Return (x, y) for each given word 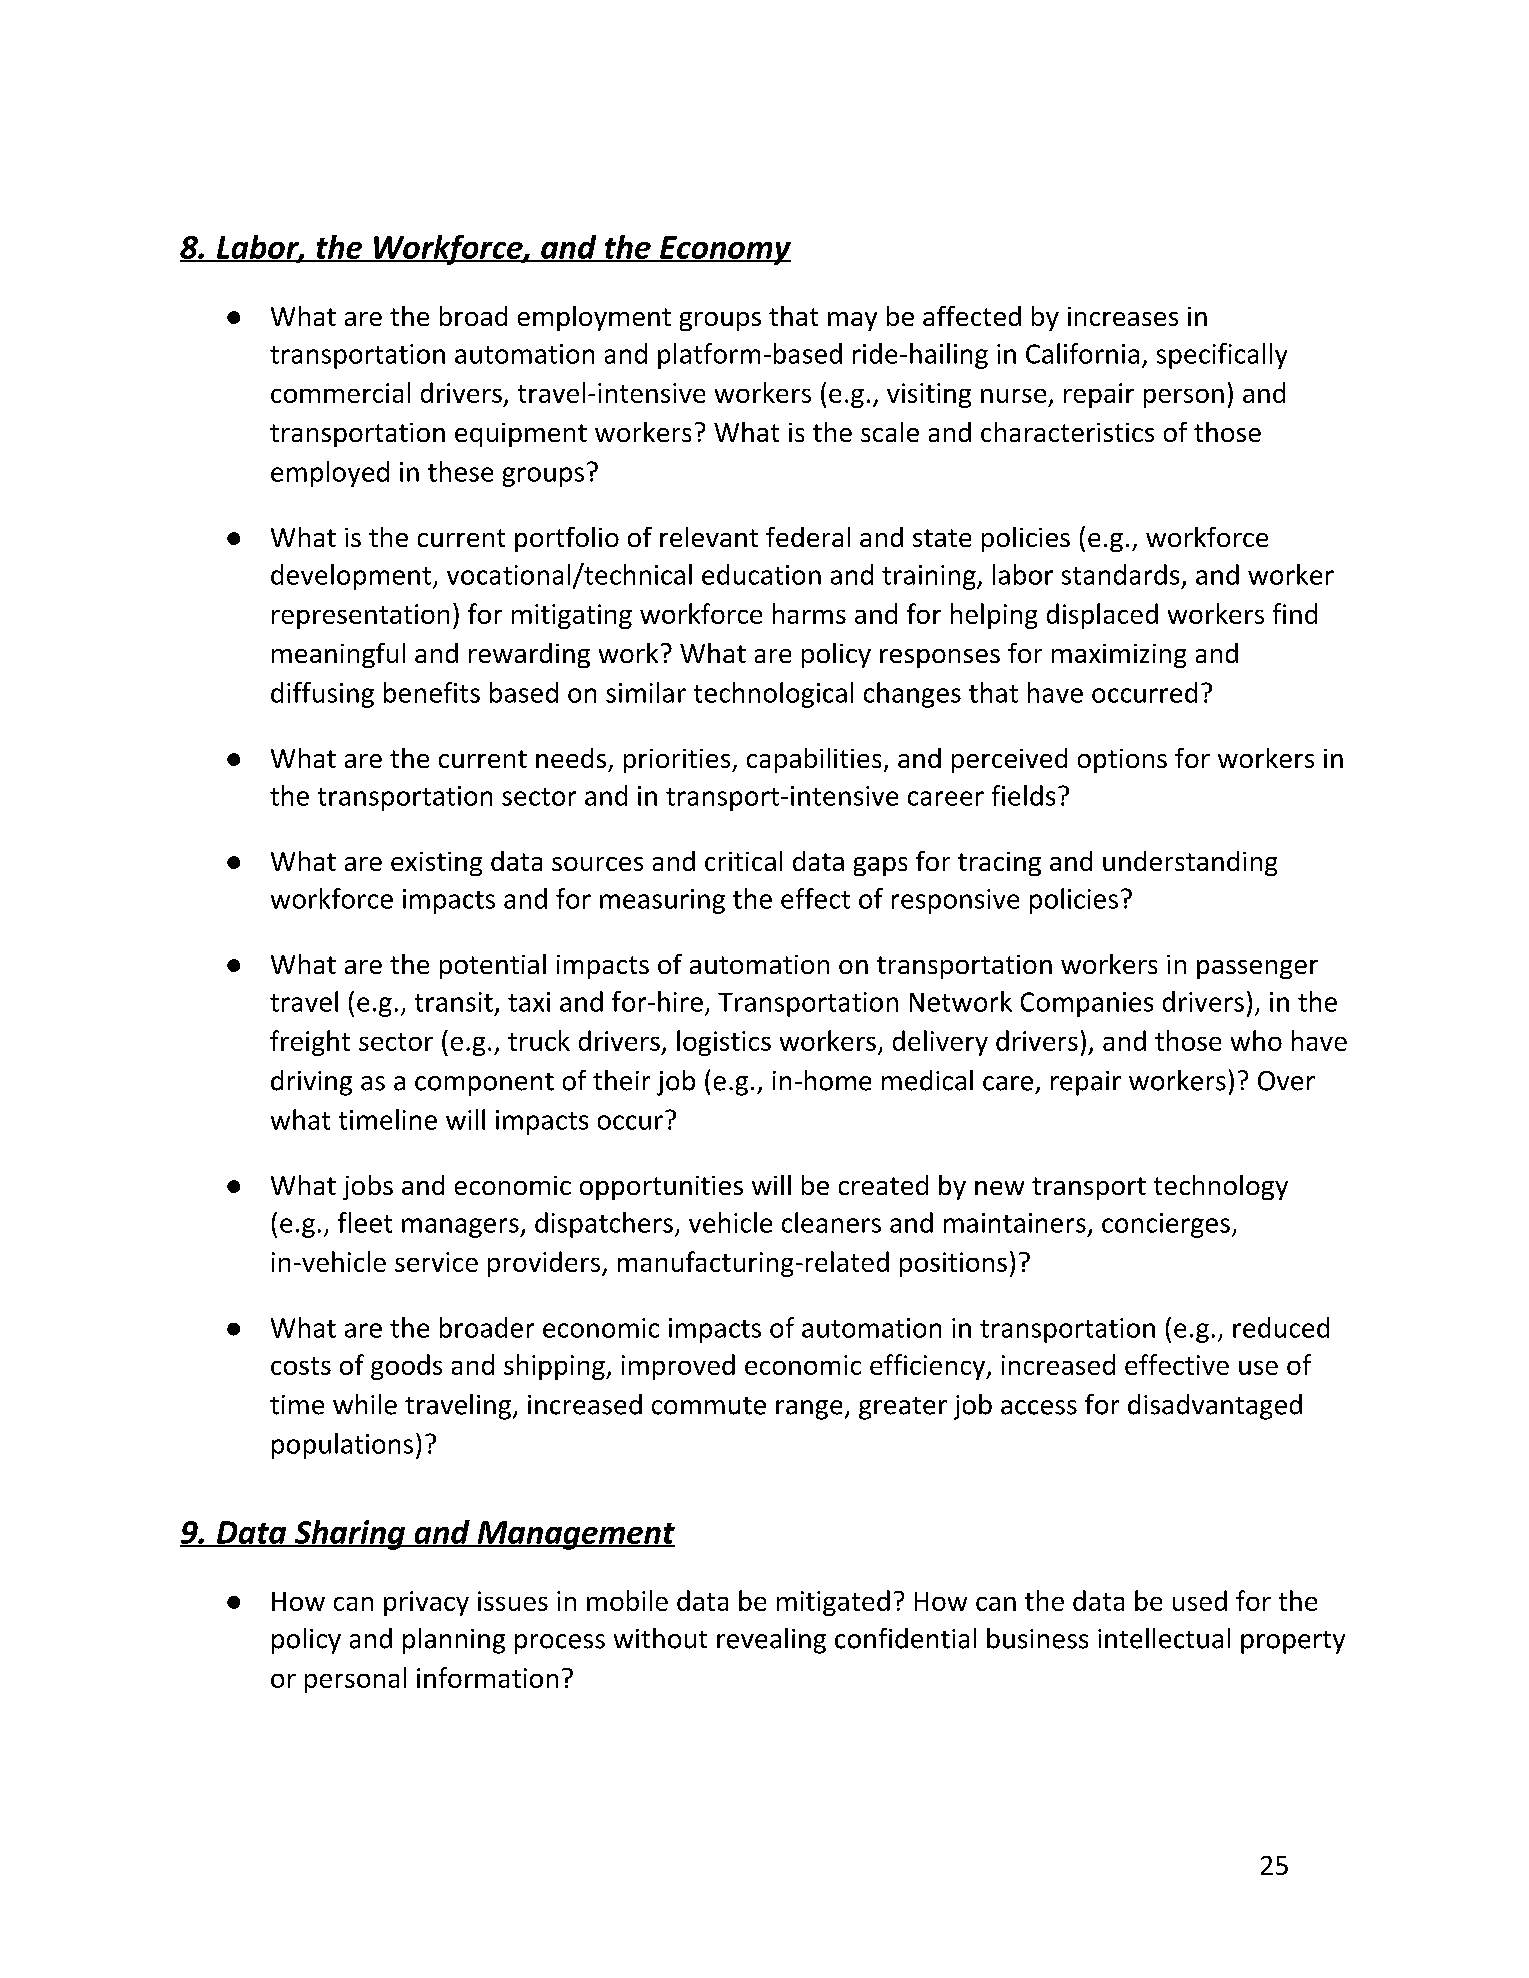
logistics (724, 1043)
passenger (1257, 969)
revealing (771, 1641)
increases (1123, 316)
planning (454, 1641)
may (852, 321)
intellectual (1164, 1638)
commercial (340, 392)
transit (454, 1002)
